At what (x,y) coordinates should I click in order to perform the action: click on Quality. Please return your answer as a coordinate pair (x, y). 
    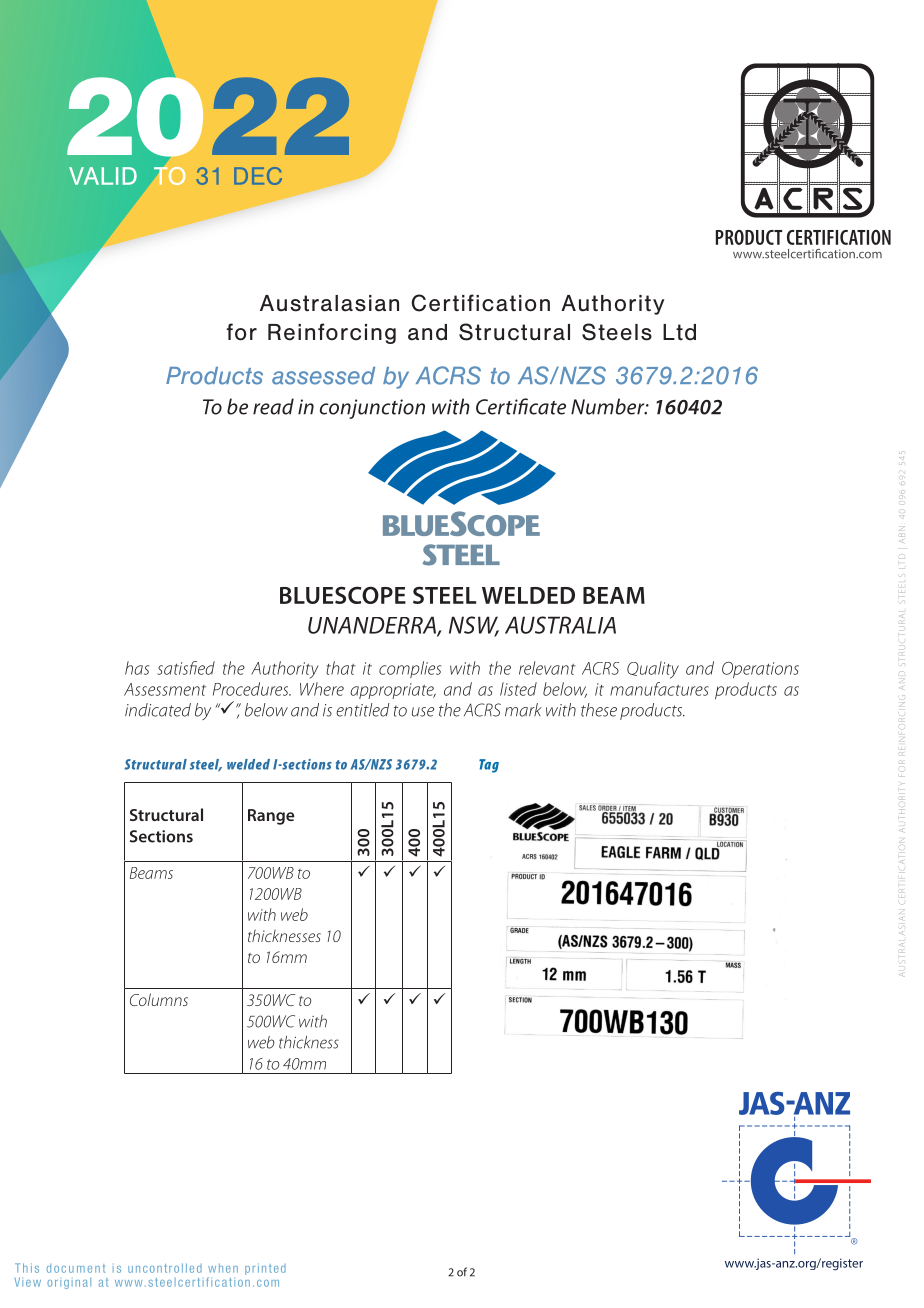
    Looking at the image, I should click on (653, 670).
